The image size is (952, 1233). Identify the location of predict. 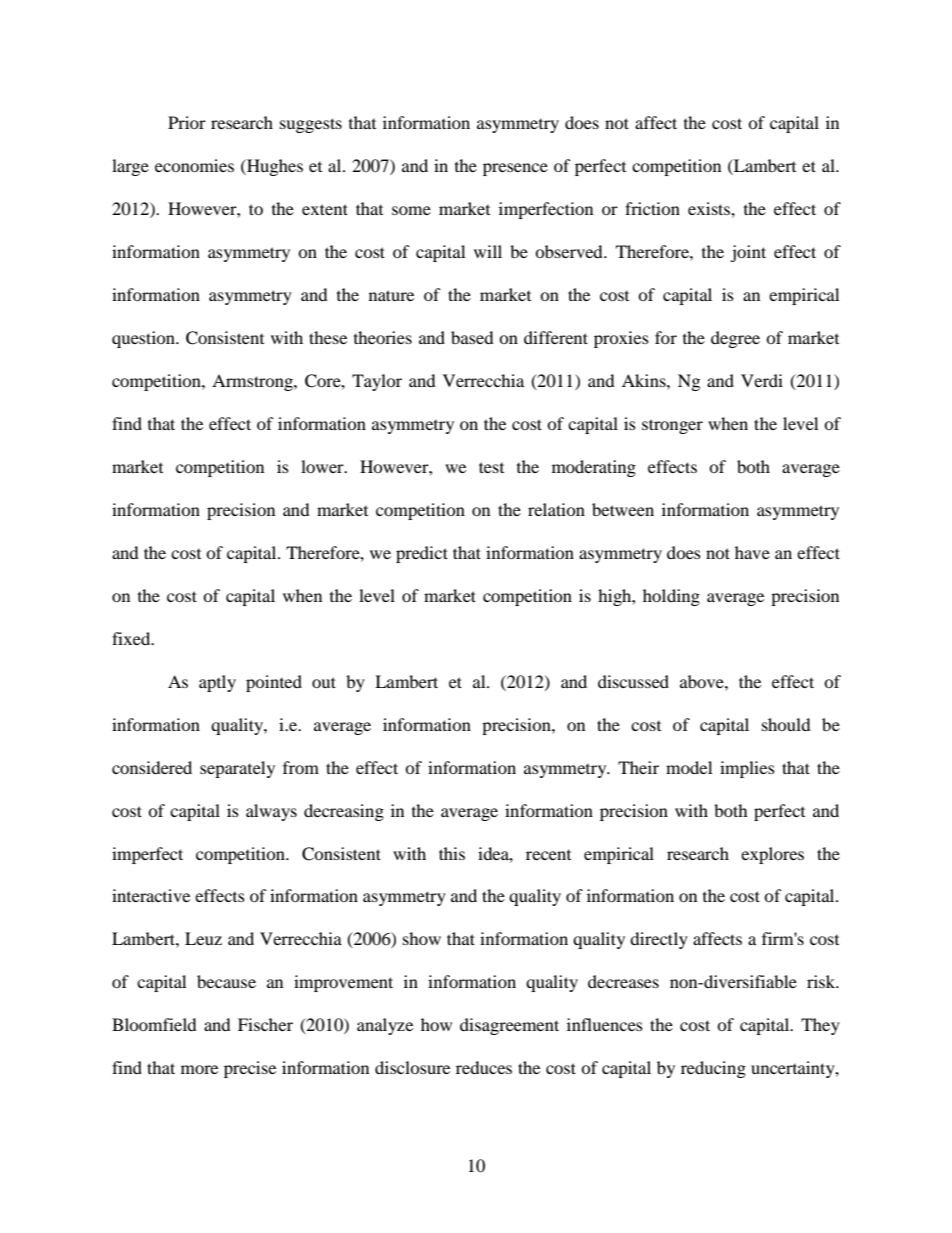
(422, 554).
